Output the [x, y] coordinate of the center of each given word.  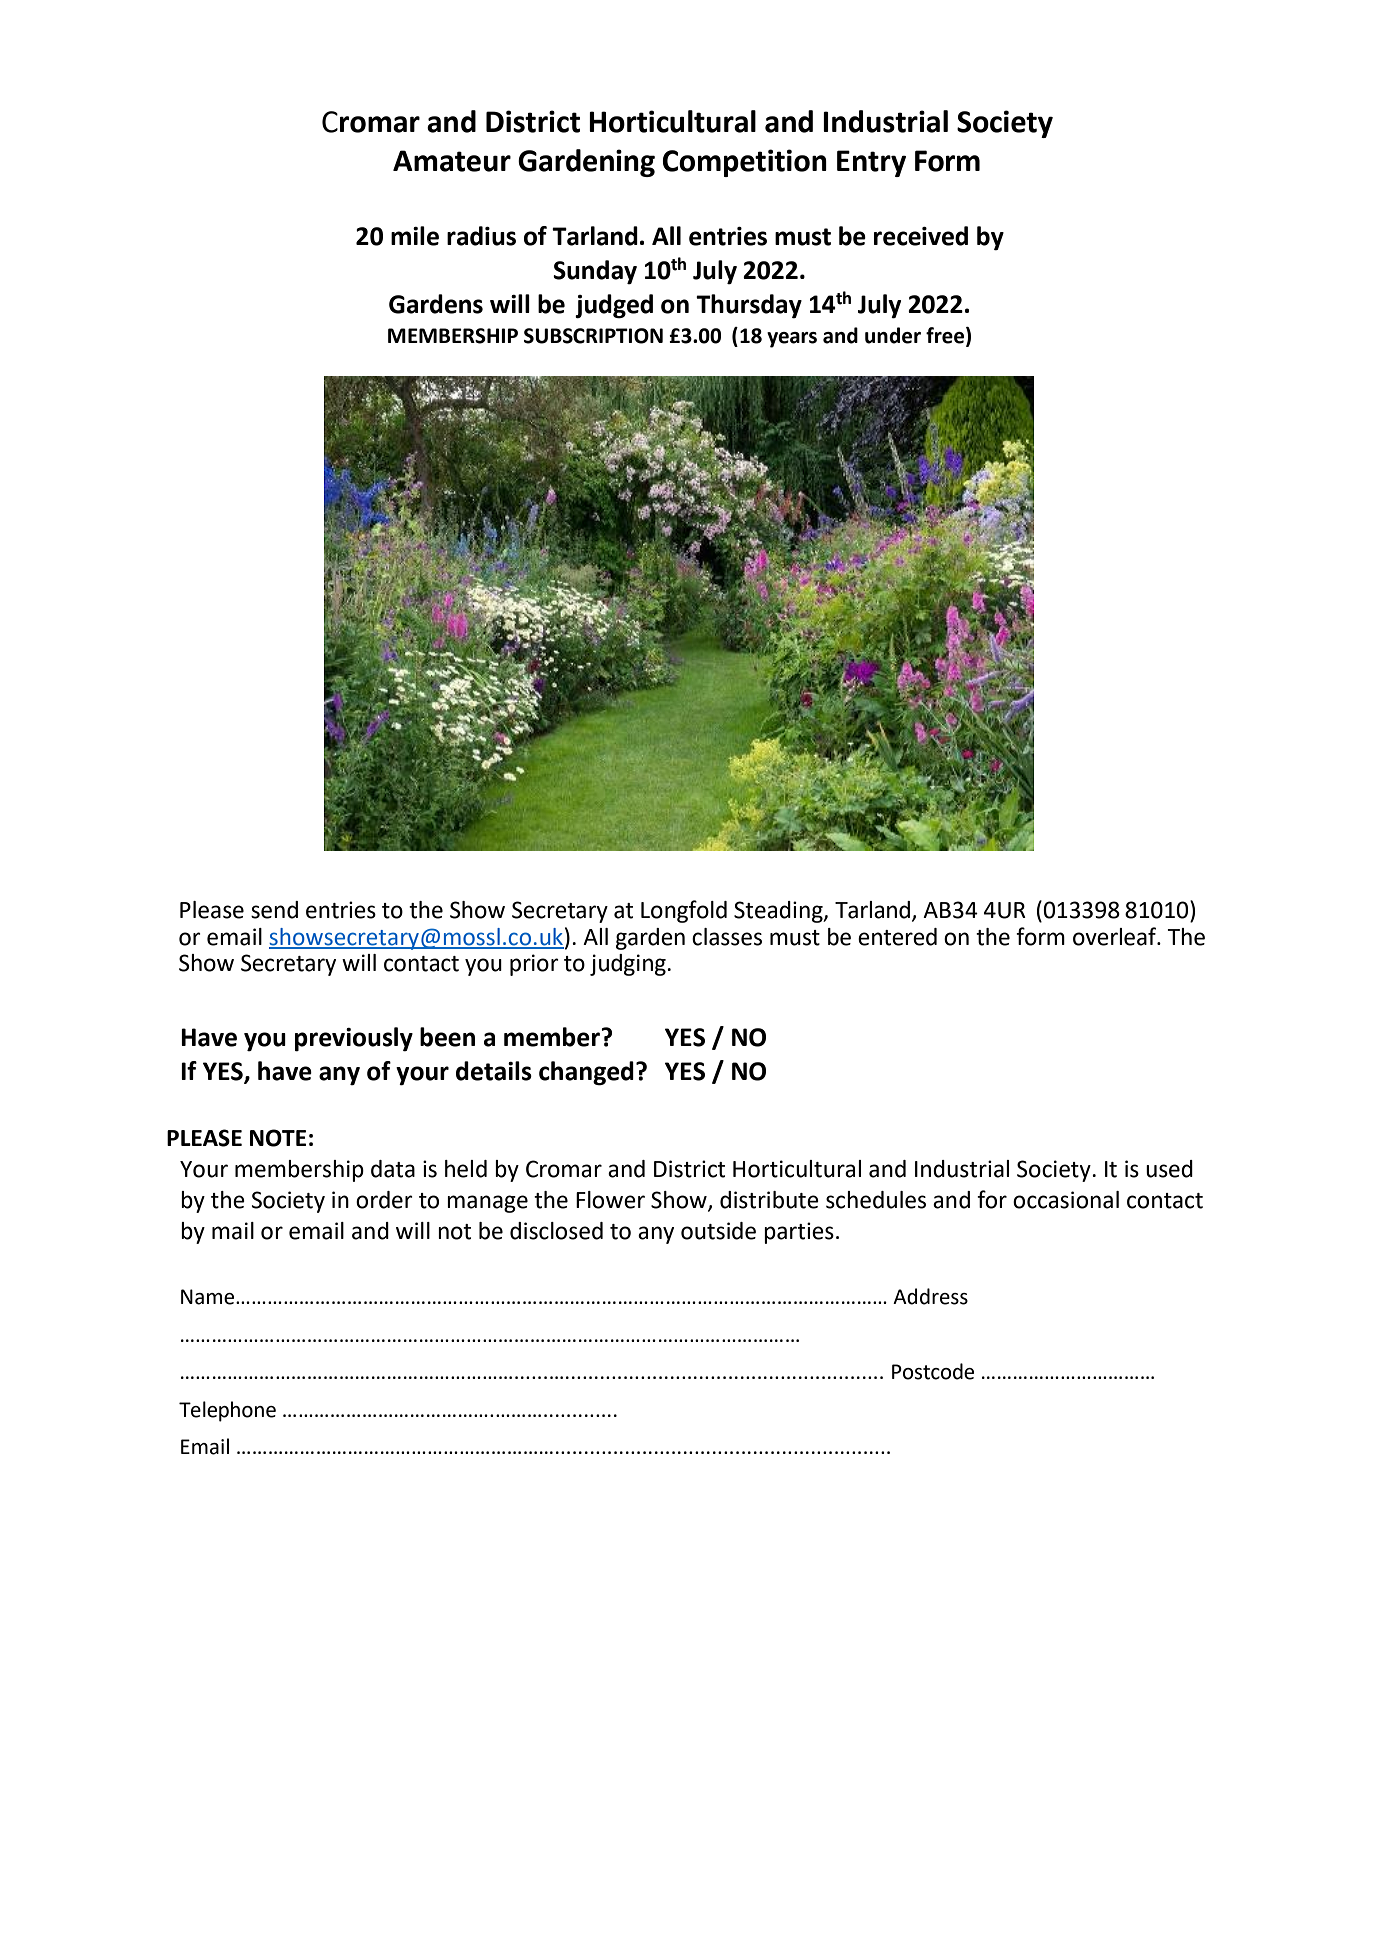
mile [415, 236]
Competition [744, 163]
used [1169, 1169]
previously [354, 1039]
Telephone [227, 1411]
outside [718, 1231]
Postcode [933, 1371]
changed [586, 1073]
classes [727, 937]
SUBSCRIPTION [593, 336]
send [274, 910]
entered [897, 937]
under [893, 335]
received [921, 236]
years [792, 340]
